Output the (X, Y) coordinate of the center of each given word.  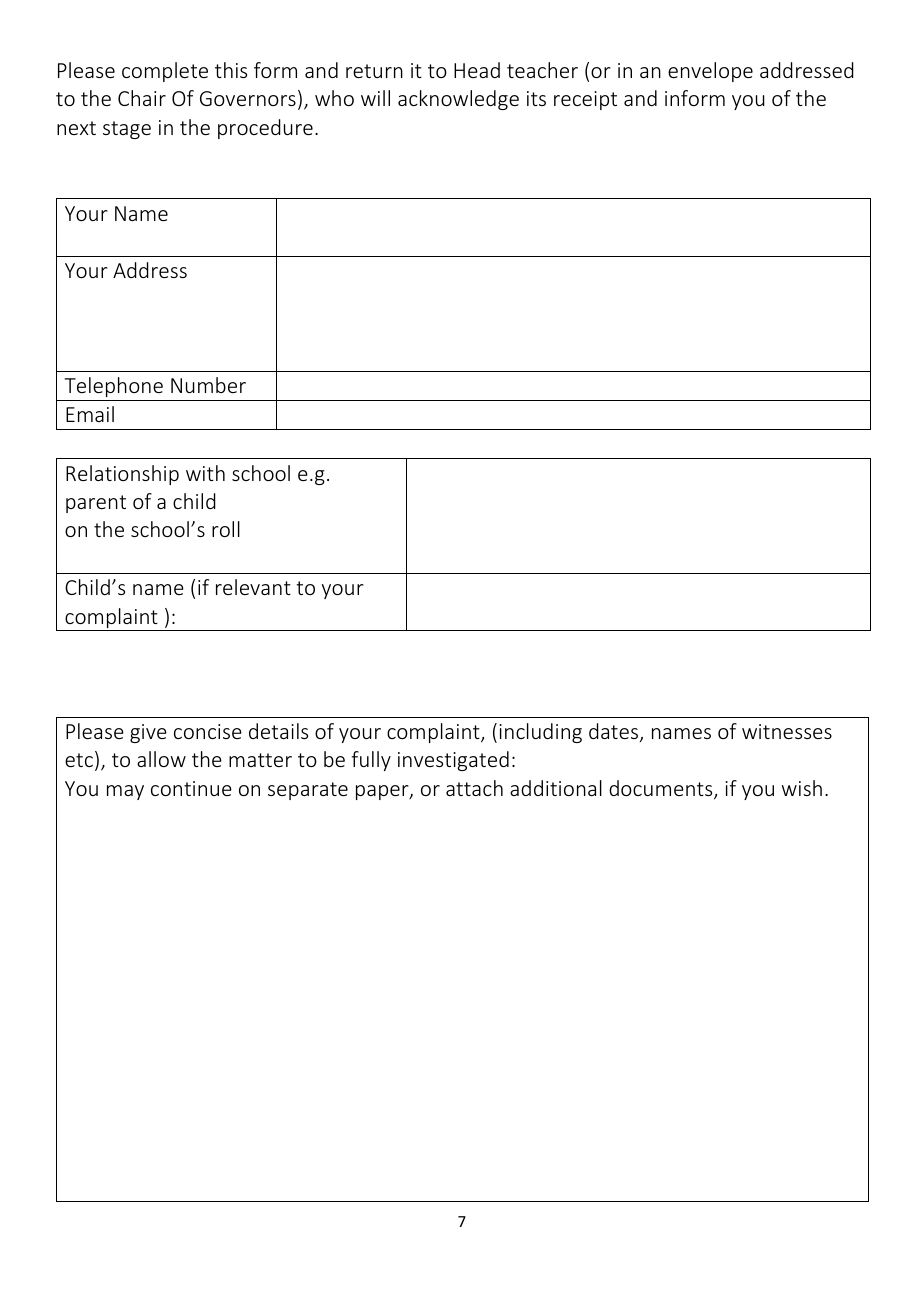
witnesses (787, 731)
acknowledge (458, 100)
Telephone (114, 387)
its (536, 98)
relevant (253, 587)
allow (161, 759)
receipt (585, 100)
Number (208, 385)
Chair (142, 98)
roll (226, 529)
